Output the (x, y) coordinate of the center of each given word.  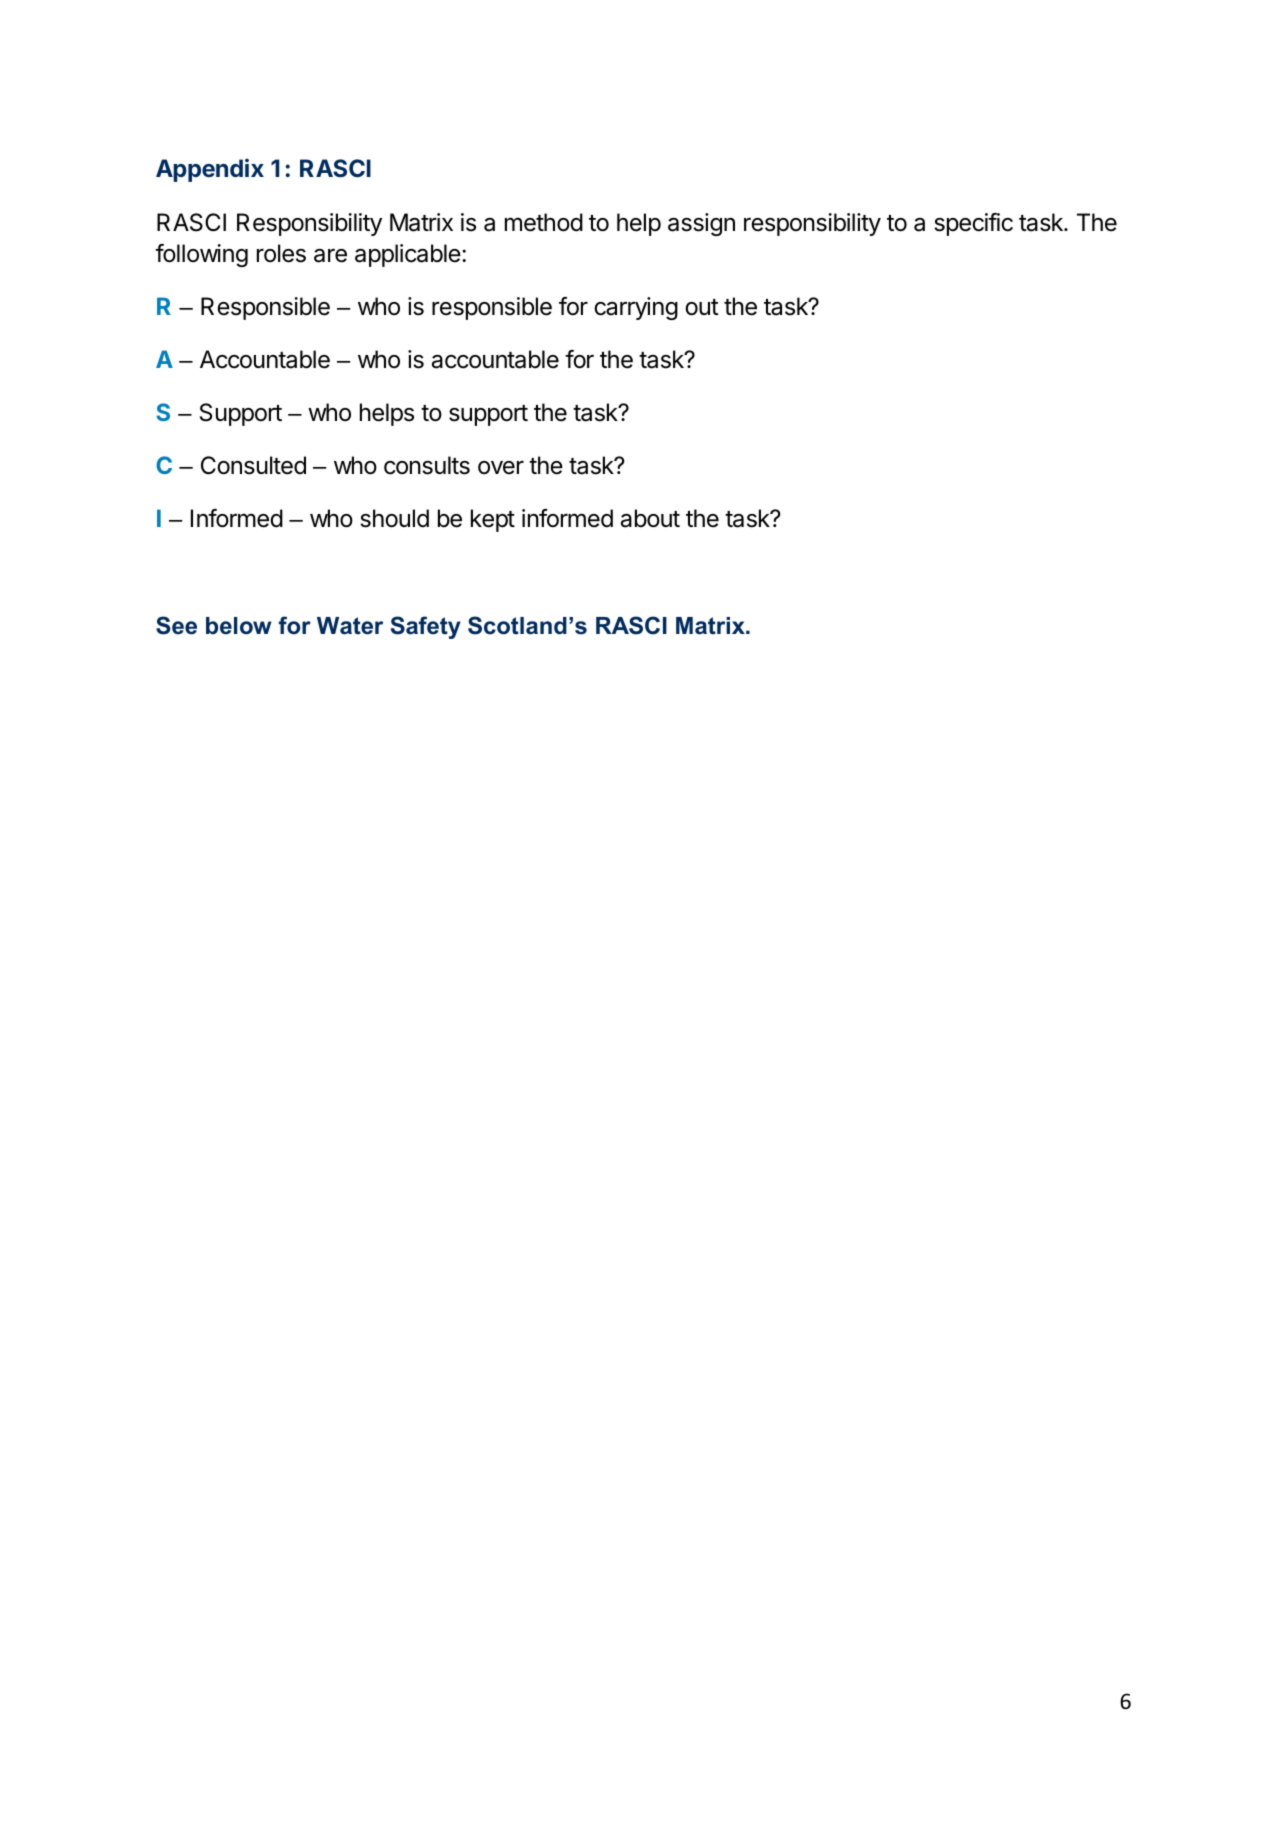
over (501, 467)
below (239, 626)
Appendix (210, 170)
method (544, 222)
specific (973, 224)
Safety (426, 627)
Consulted (253, 465)
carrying (636, 308)
